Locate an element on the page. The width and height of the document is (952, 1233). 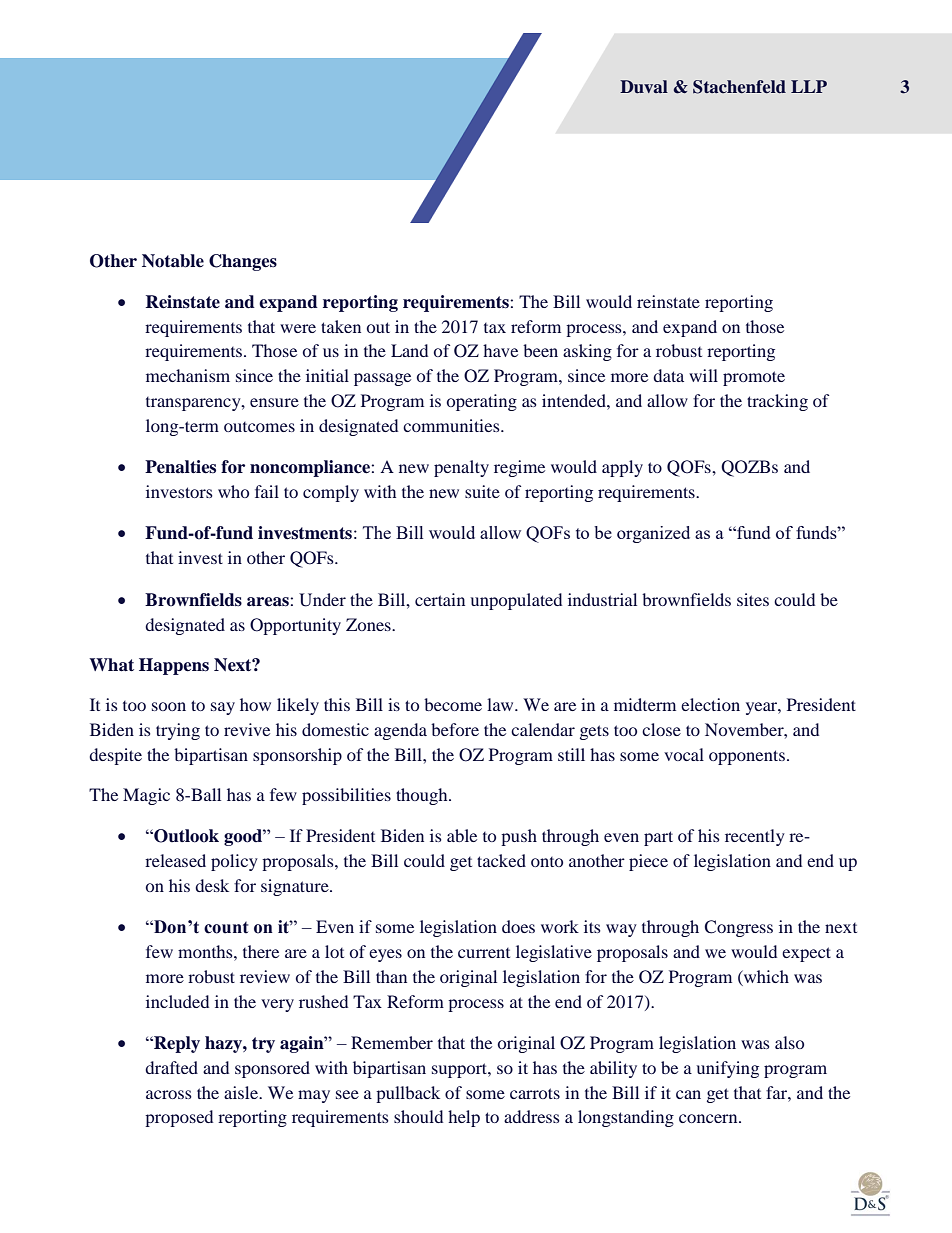
help is located at coordinates (464, 1118).
